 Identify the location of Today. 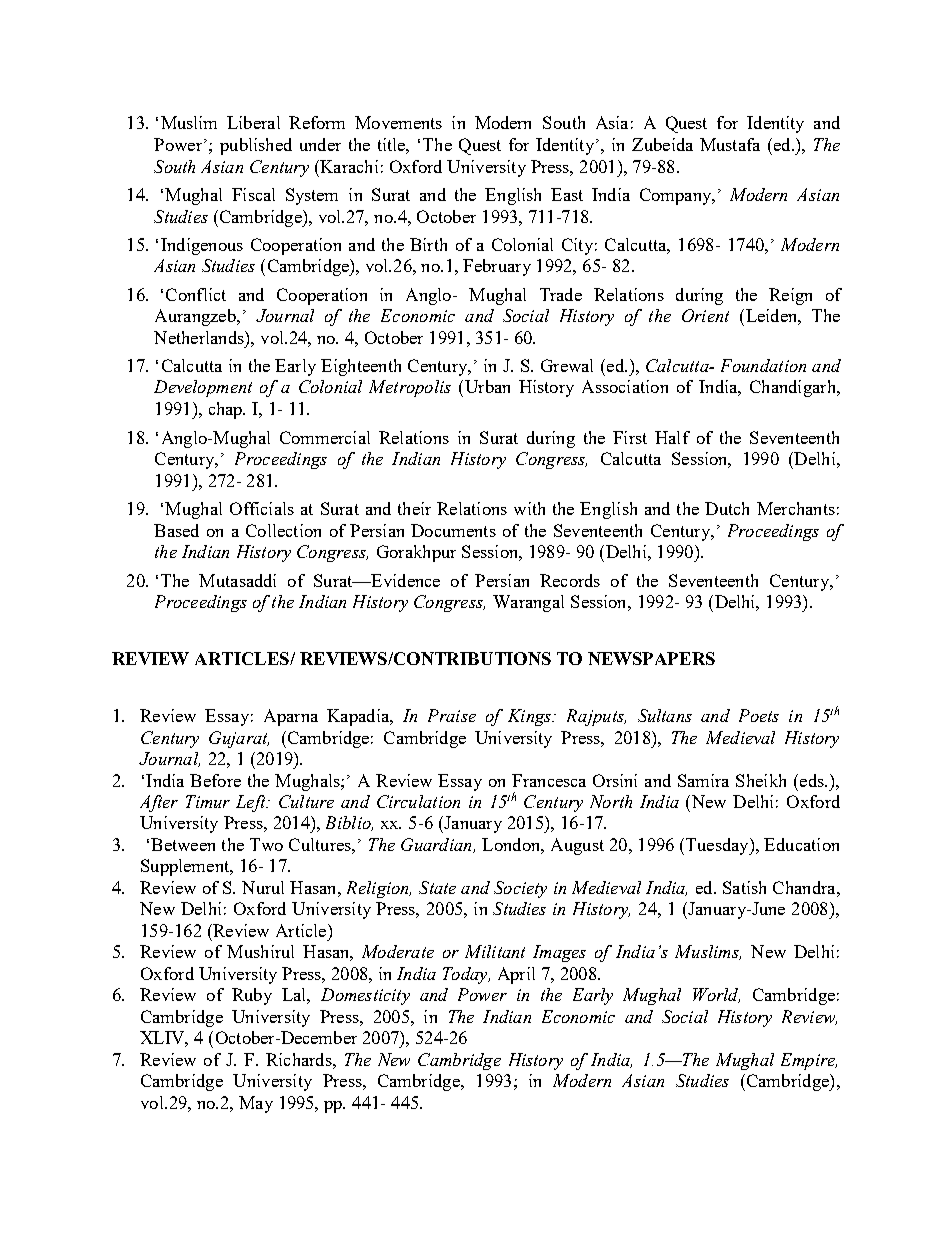
(466, 975).
